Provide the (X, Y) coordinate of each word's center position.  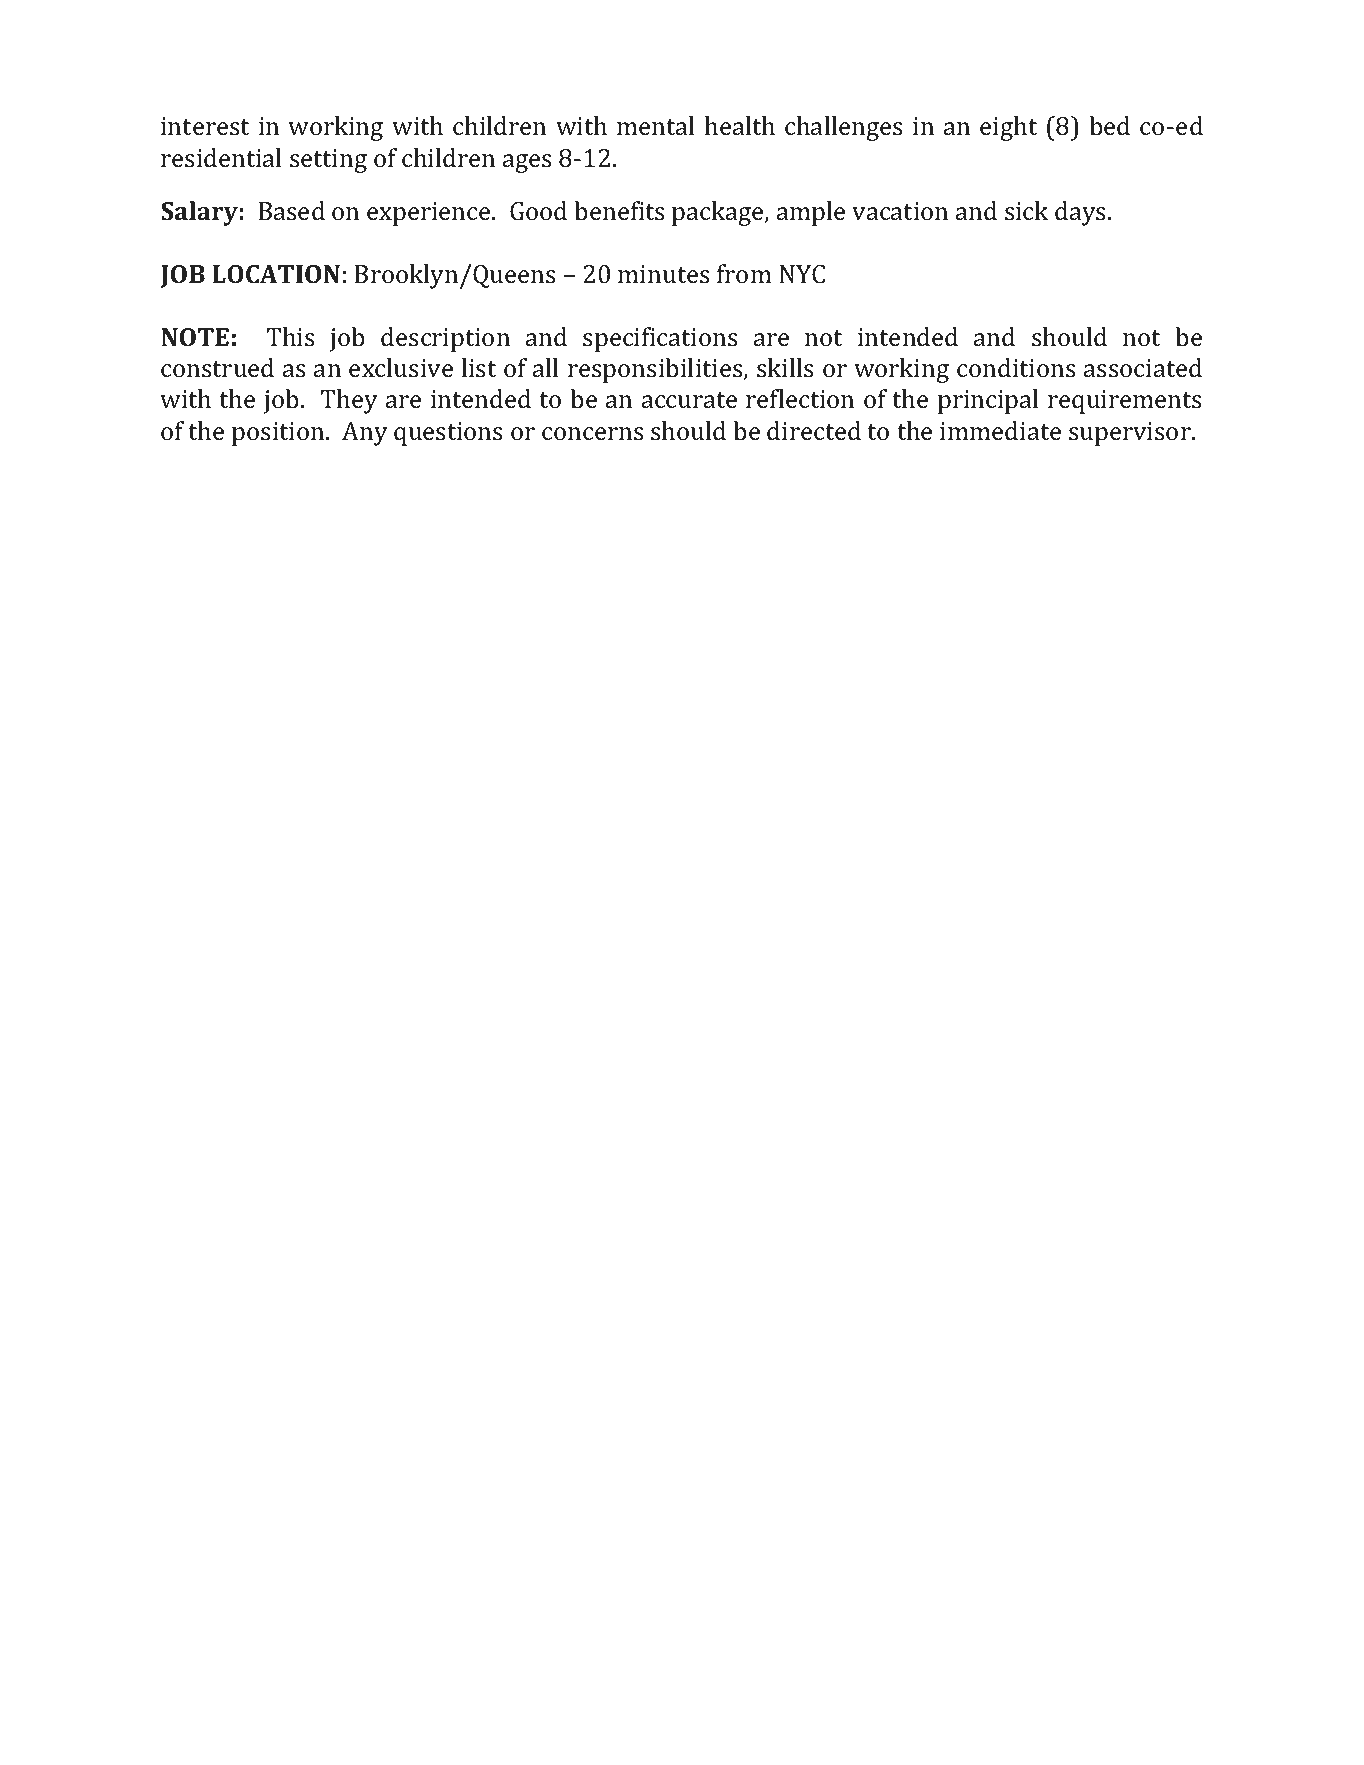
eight (1008, 128)
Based (291, 211)
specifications (660, 339)
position (279, 434)
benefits (619, 211)
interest (205, 126)
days (1080, 213)
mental (655, 126)
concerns (592, 434)
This (290, 337)
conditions (1016, 368)
